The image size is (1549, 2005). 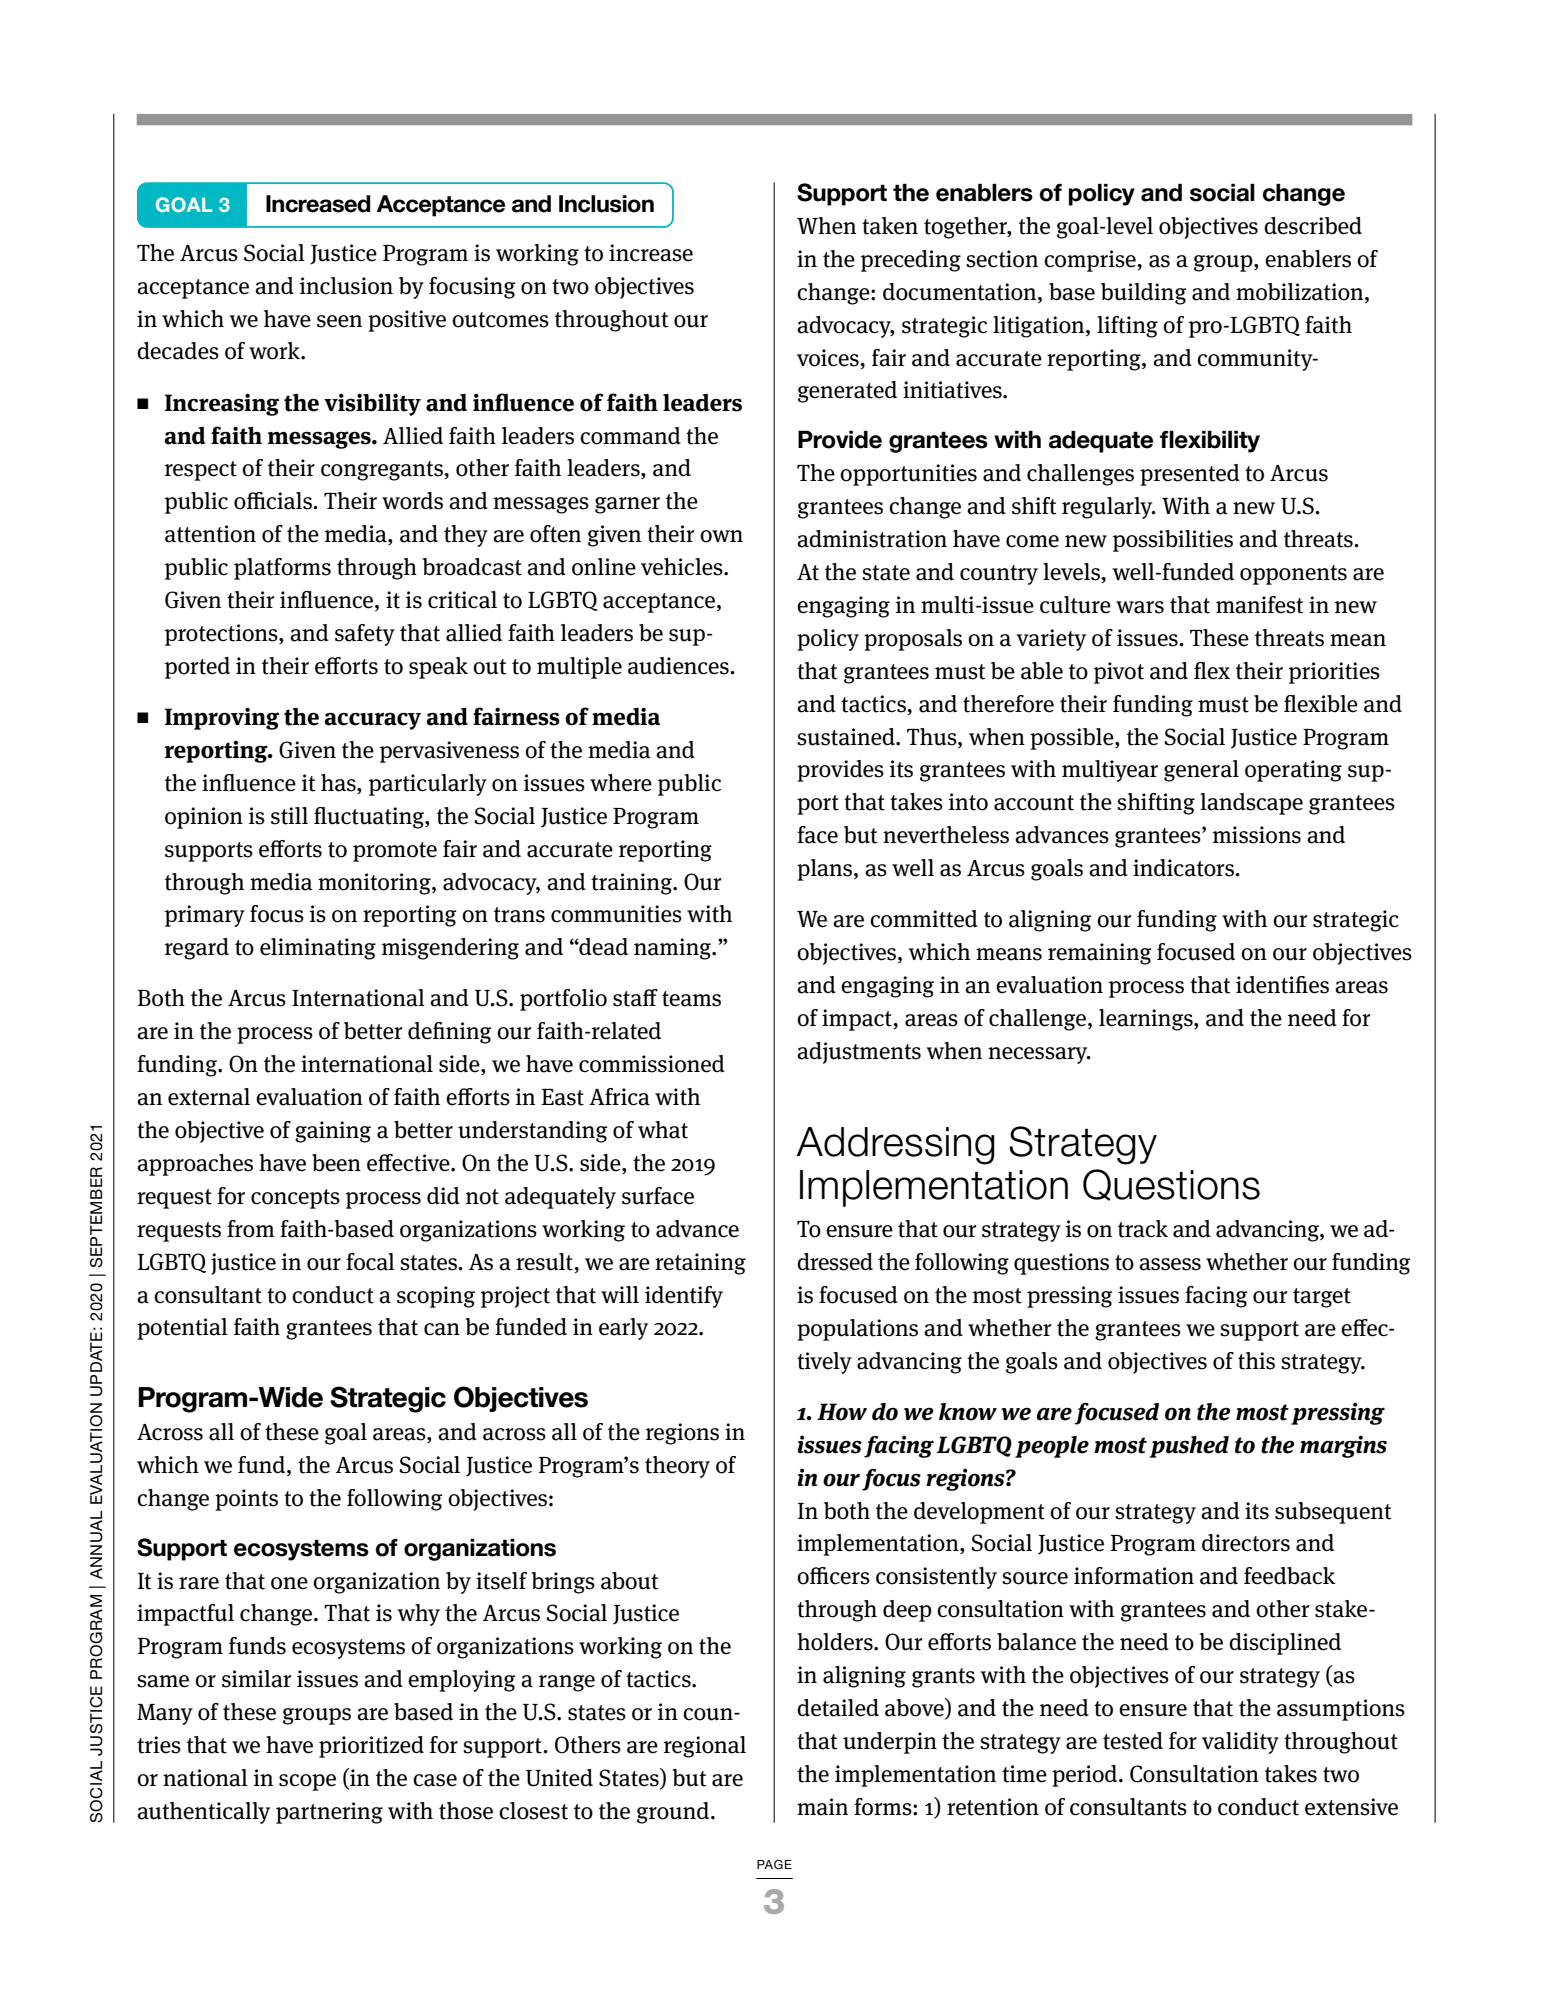 I want to click on partnering, so click(x=329, y=1813).
